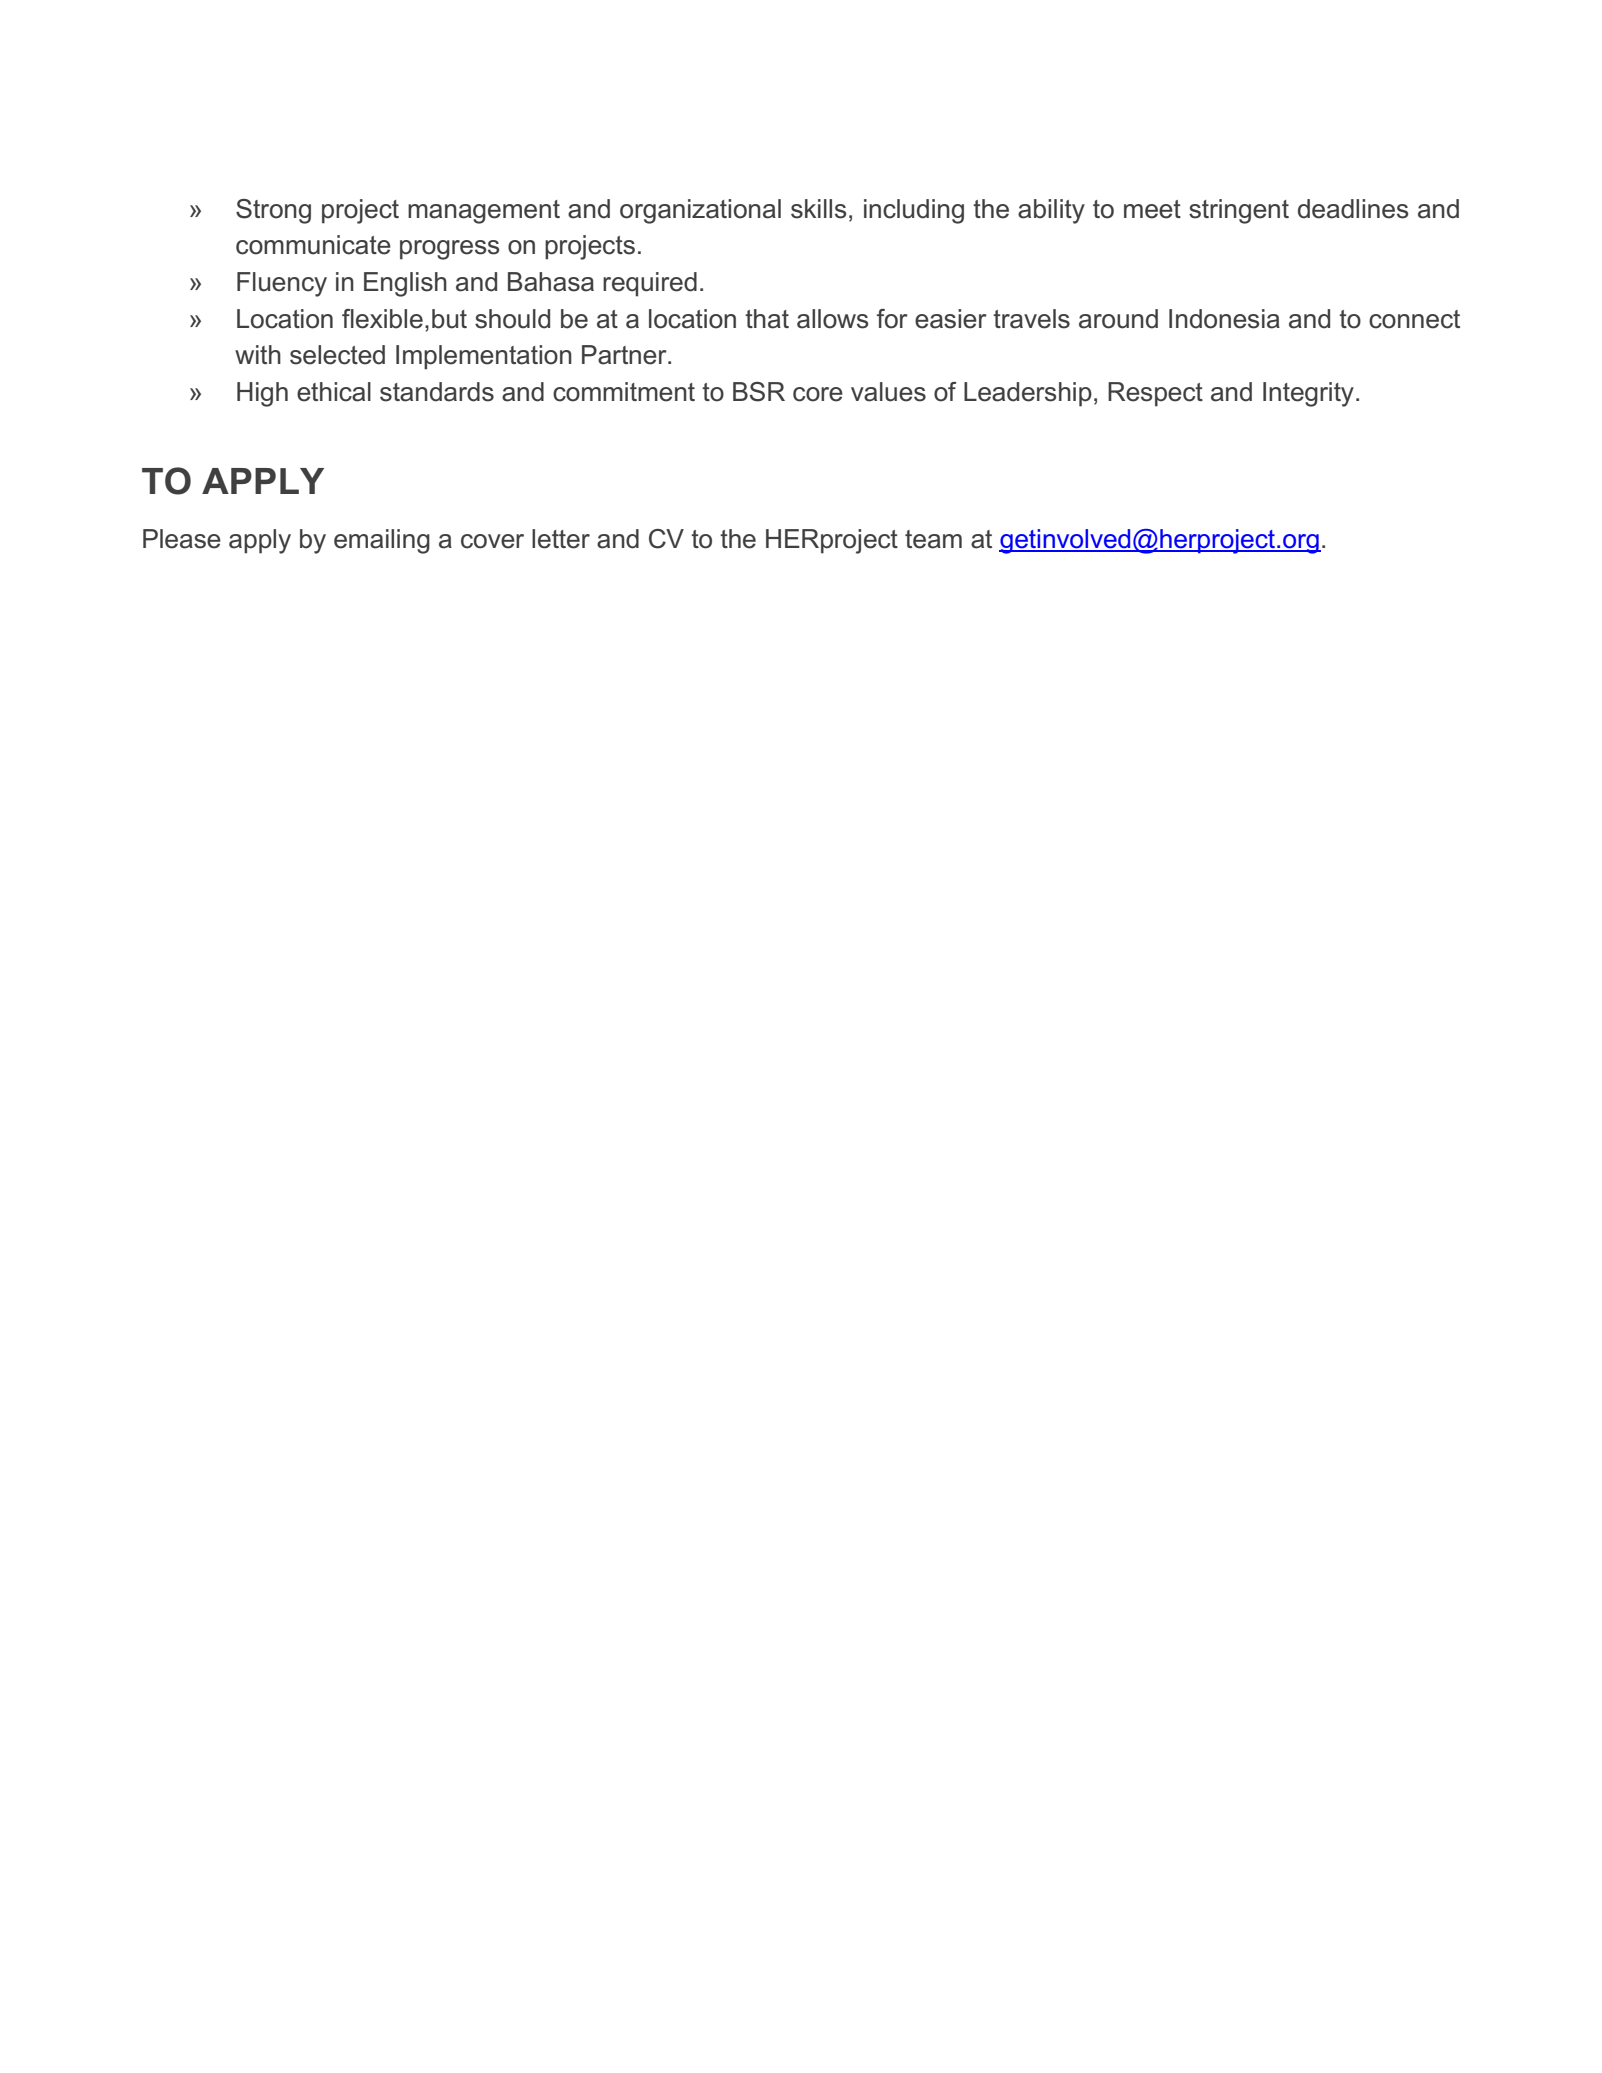 The width and height of the image is (1602, 2073). What do you see at coordinates (1239, 211) in the image?
I see `stringent` at bounding box center [1239, 211].
